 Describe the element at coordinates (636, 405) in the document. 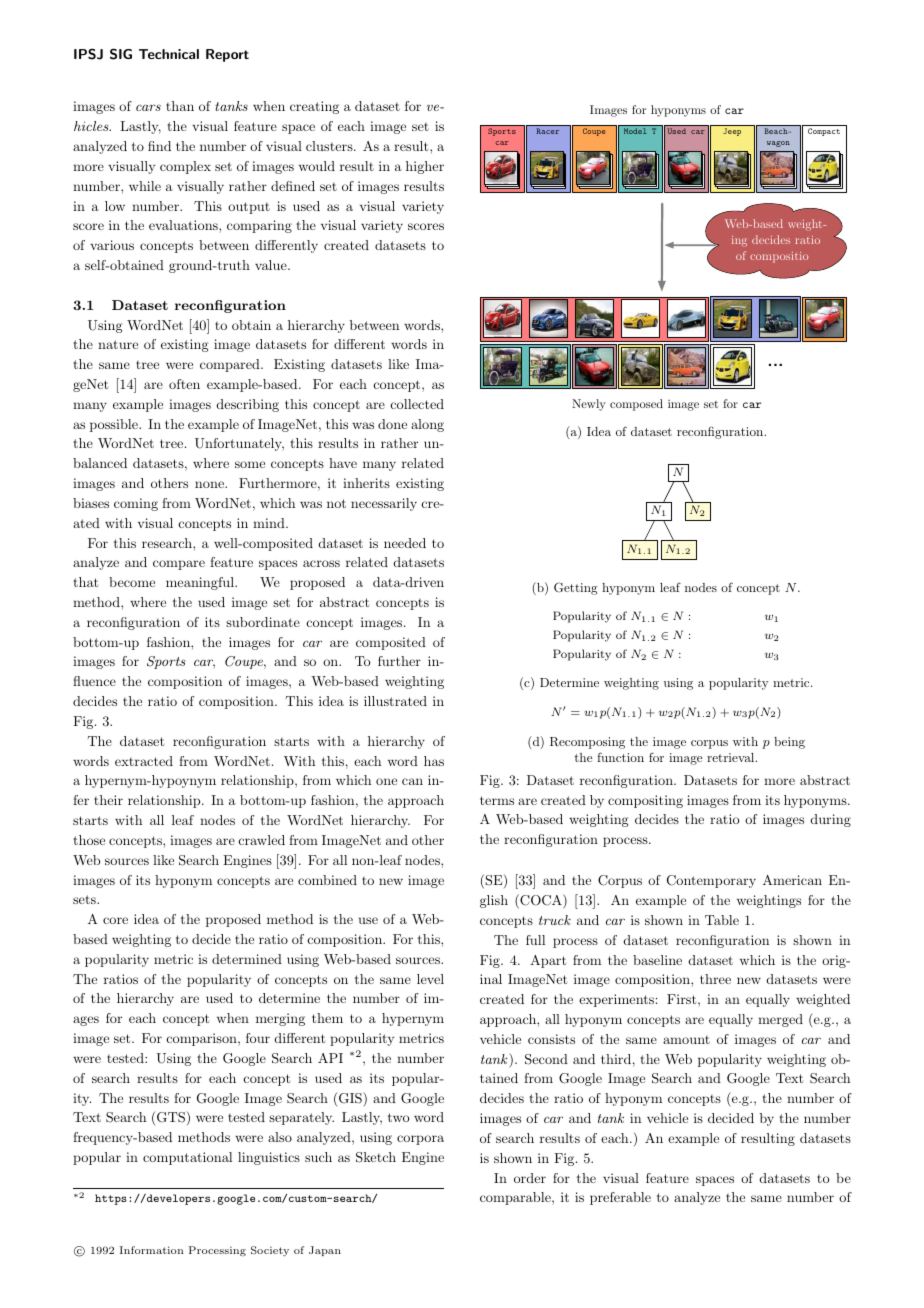

I see `composed` at that location.
